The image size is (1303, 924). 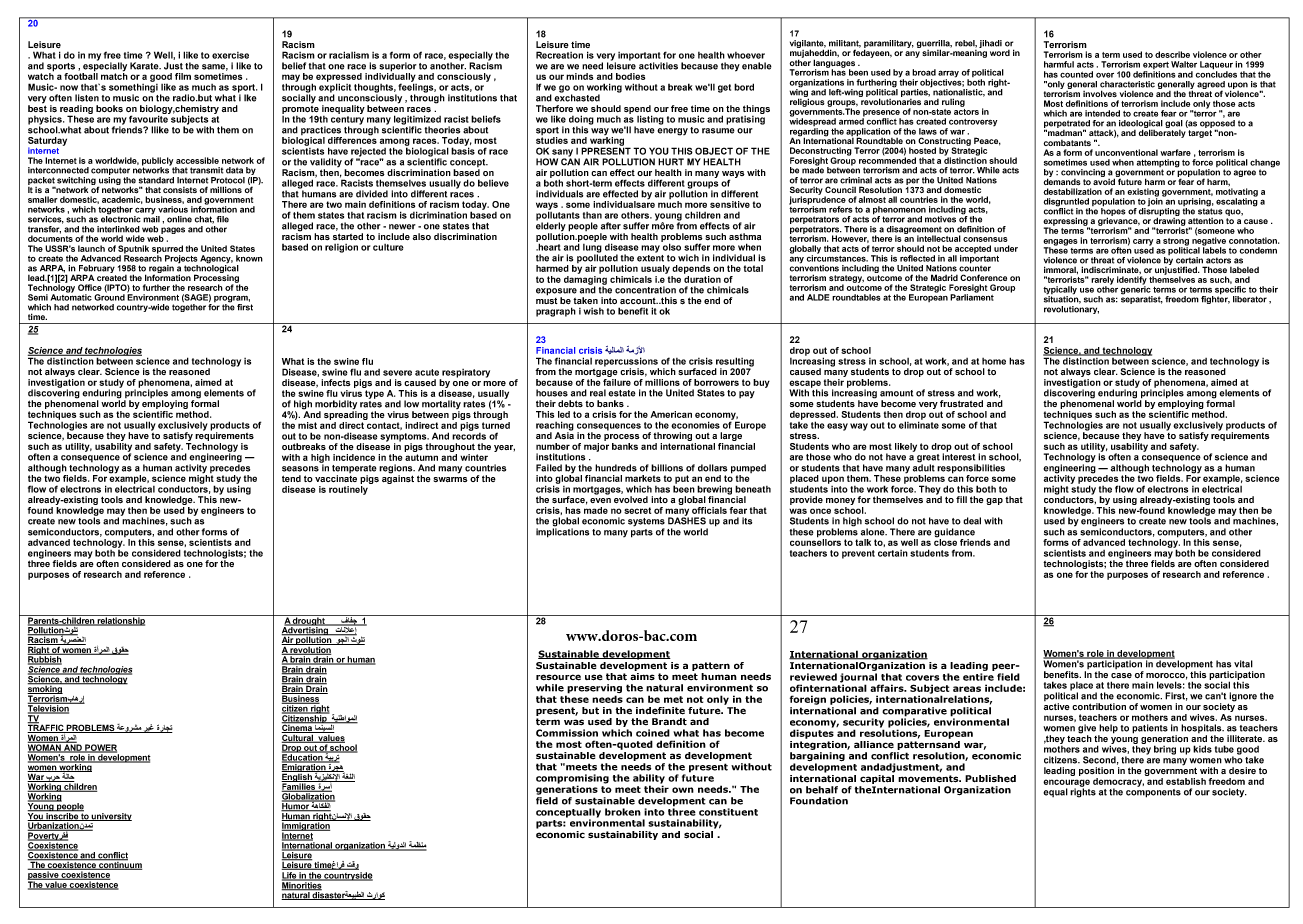 What do you see at coordinates (183, 76) in the screenshot?
I see `film` at bounding box center [183, 76].
